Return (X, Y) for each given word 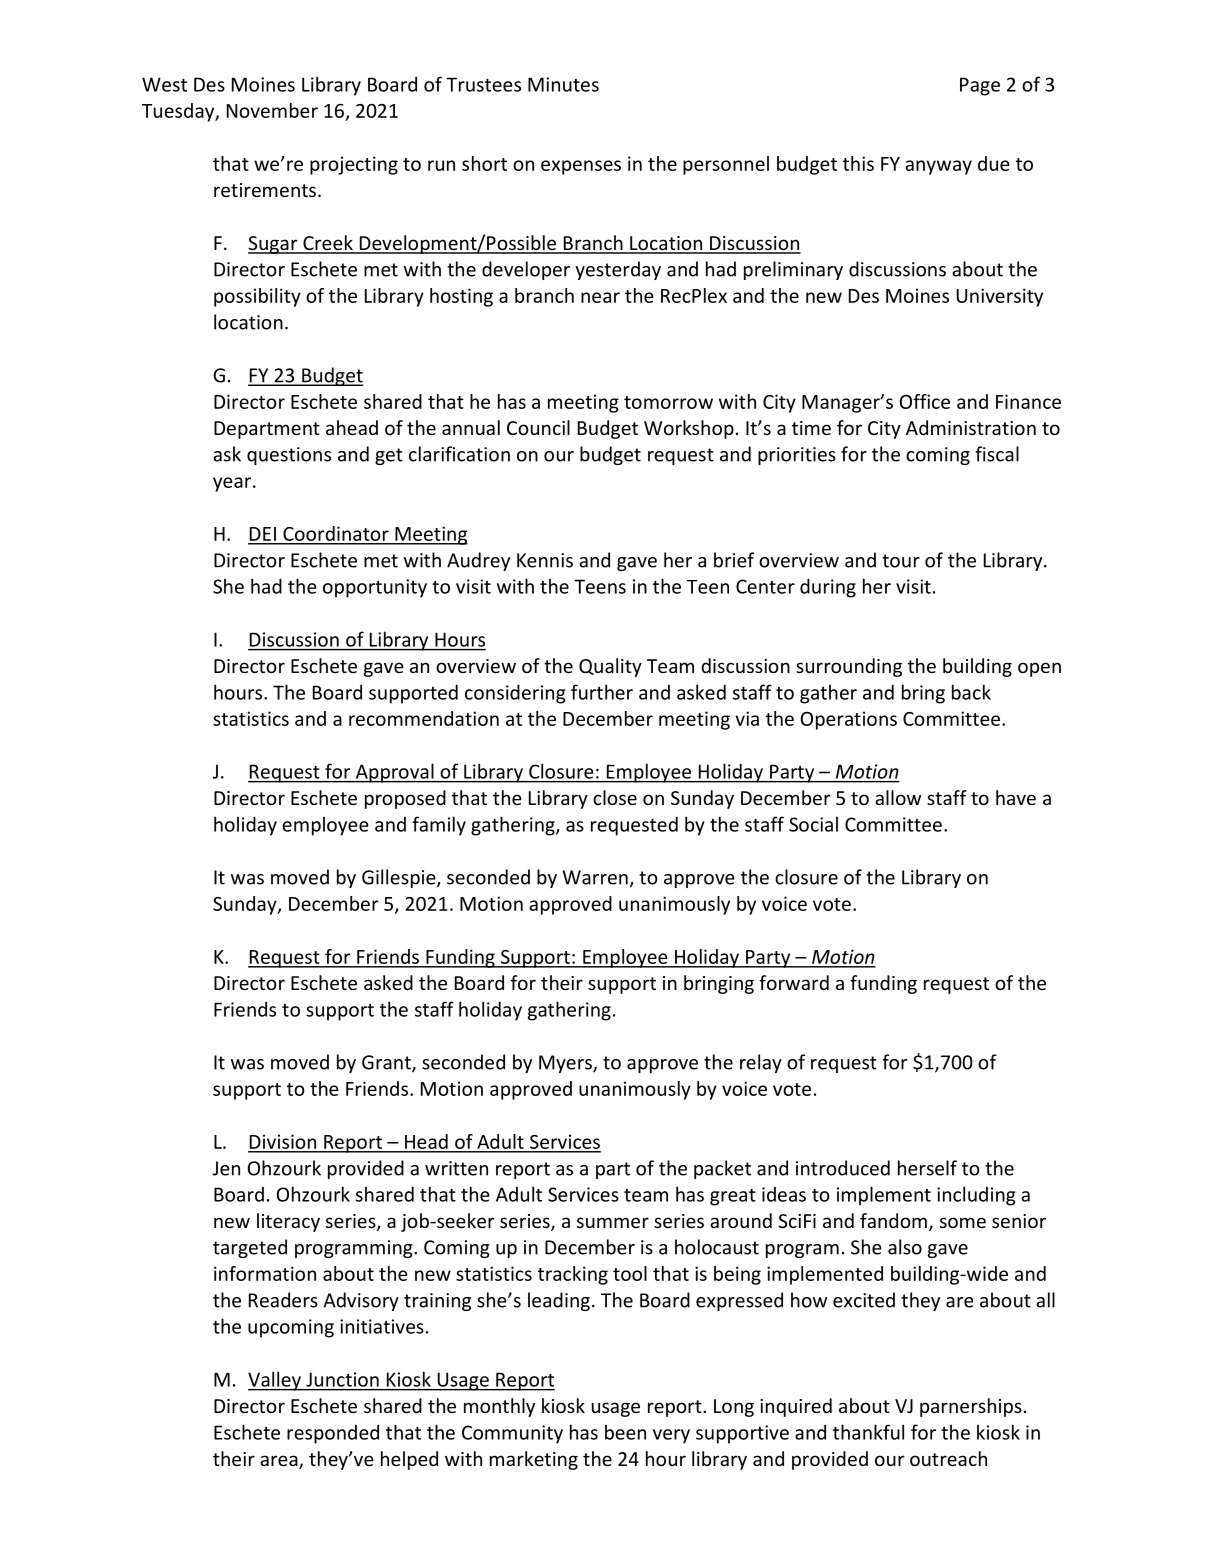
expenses (581, 167)
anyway (938, 167)
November (272, 110)
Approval (394, 773)
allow (898, 797)
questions (289, 456)
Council (538, 427)
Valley (276, 1381)
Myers (566, 1064)
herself (927, 1168)
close (615, 797)
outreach (948, 1458)
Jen (226, 1168)
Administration (971, 427)
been (625, 1432)
